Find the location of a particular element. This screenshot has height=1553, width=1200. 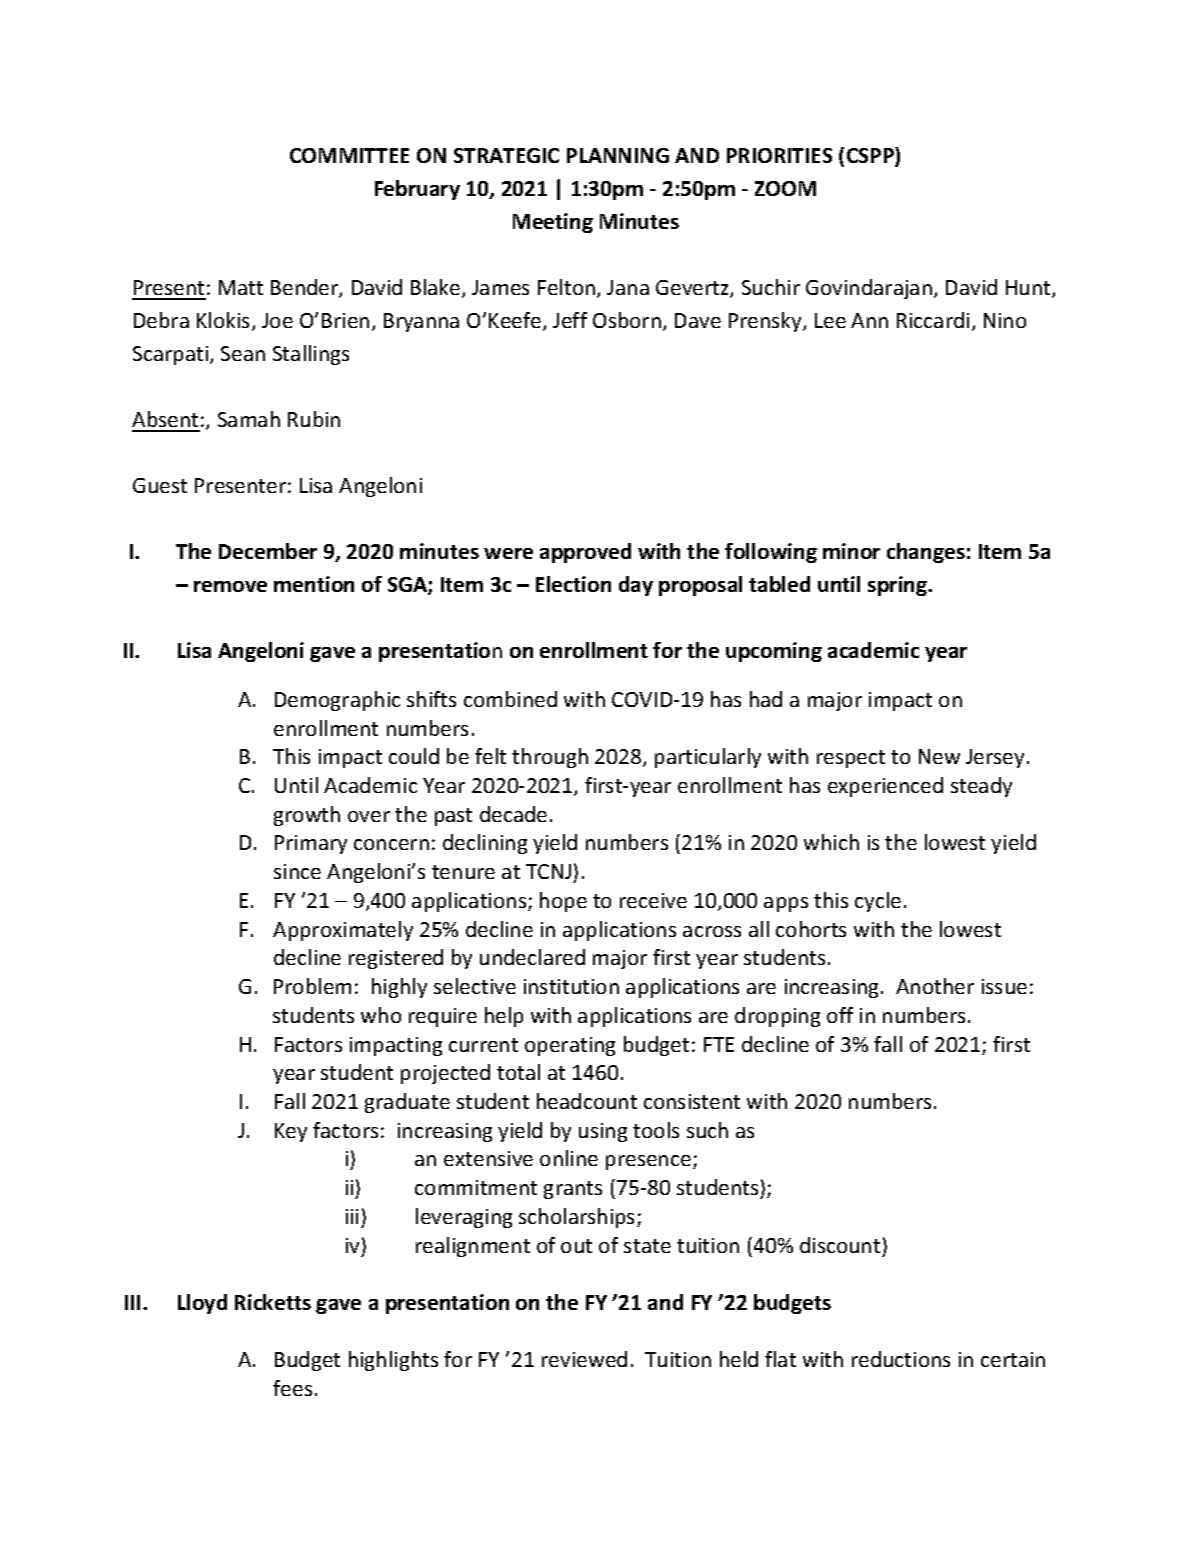

COMMITTEE is located at coordinates (349, 155).
